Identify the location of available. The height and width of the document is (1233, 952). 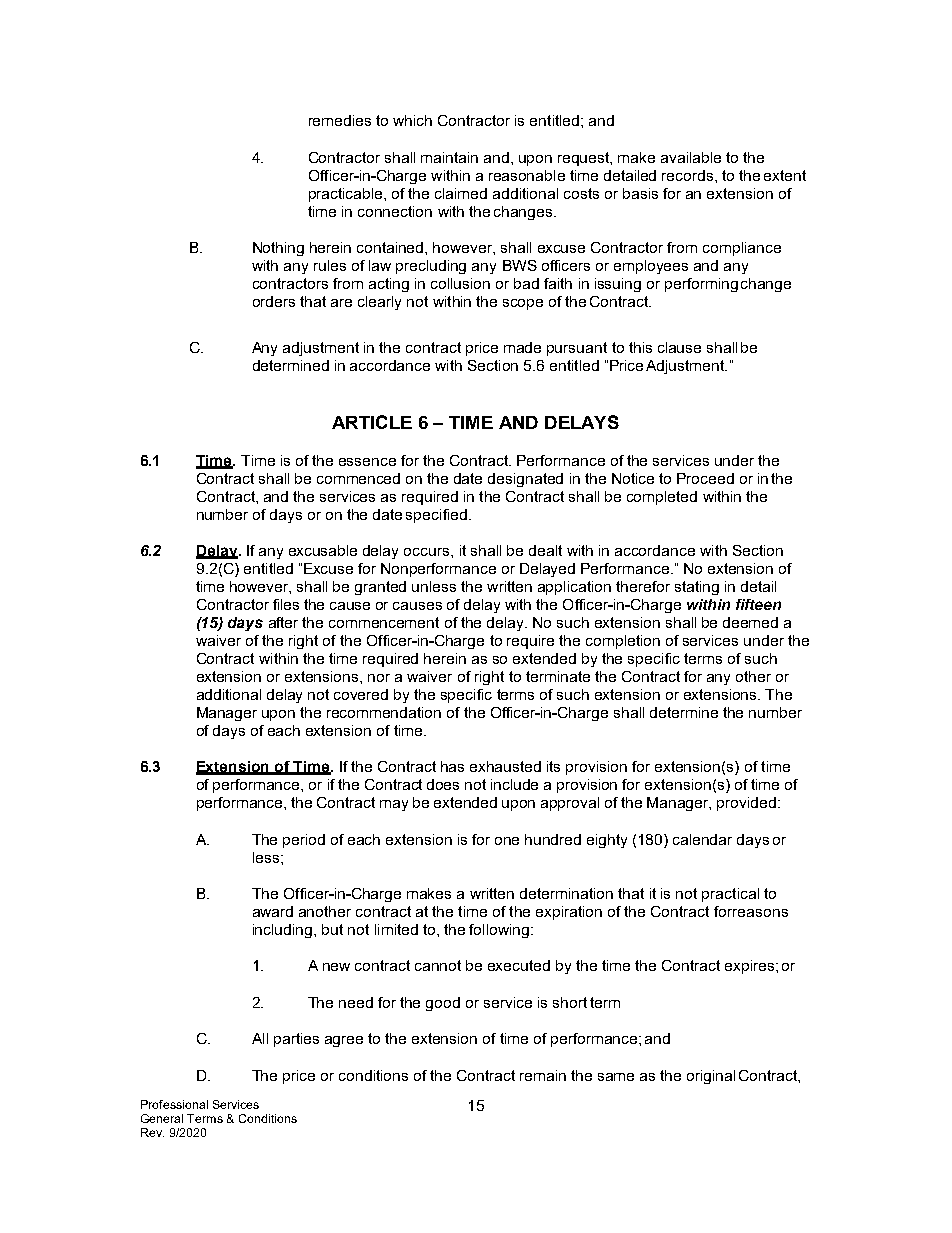
(691, 157).
